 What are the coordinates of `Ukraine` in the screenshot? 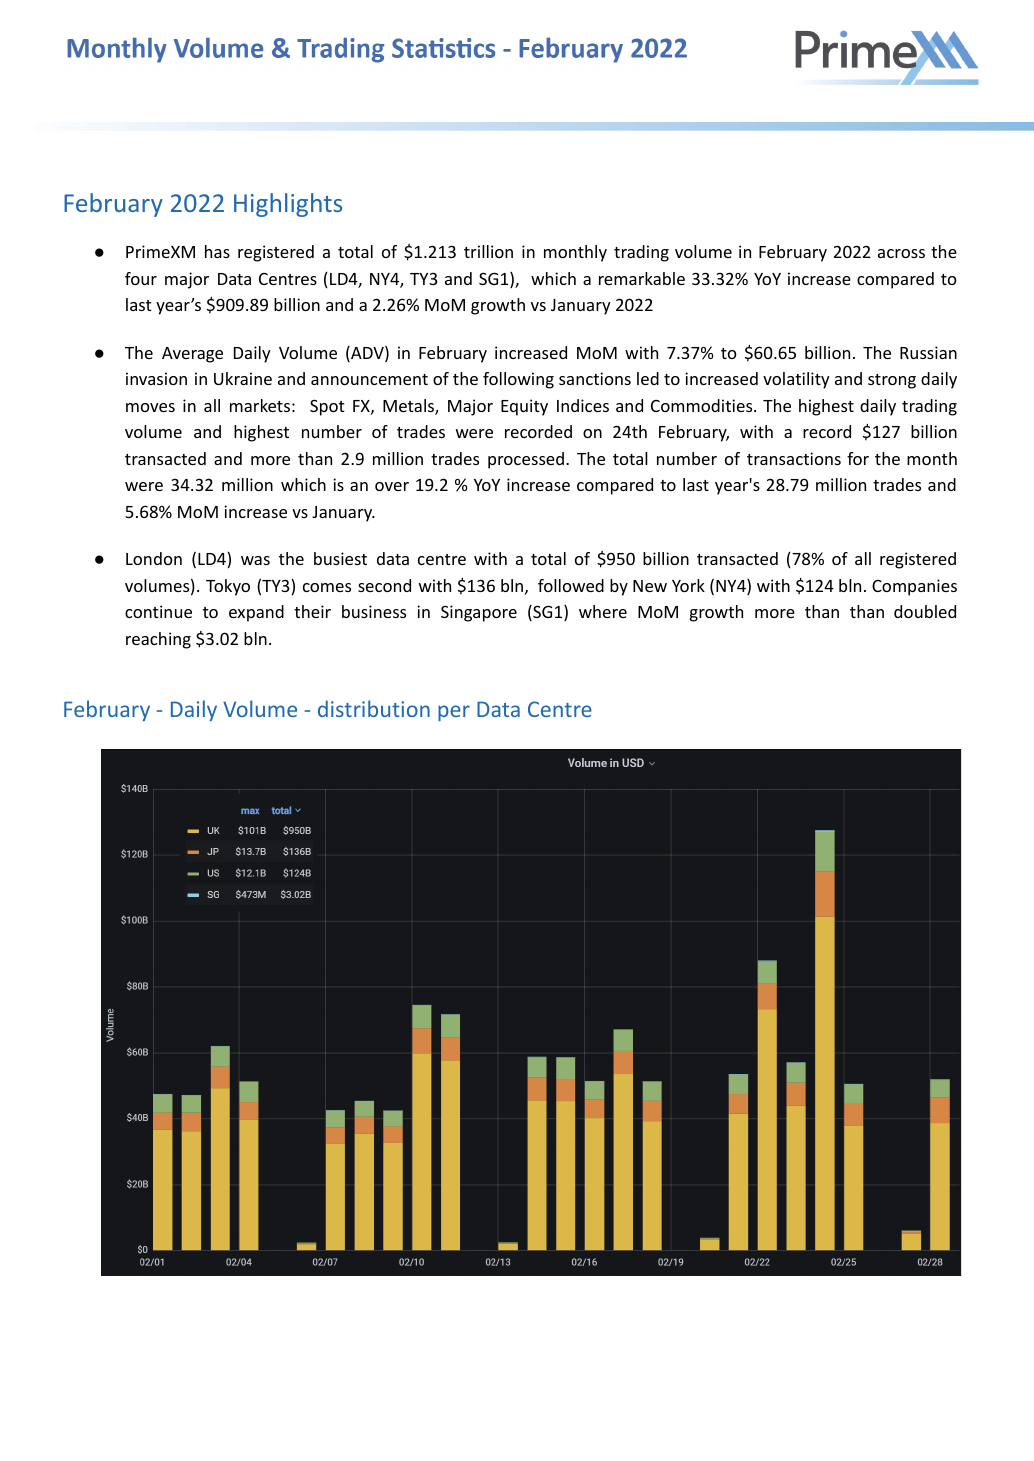 It's located at (243, 378).
